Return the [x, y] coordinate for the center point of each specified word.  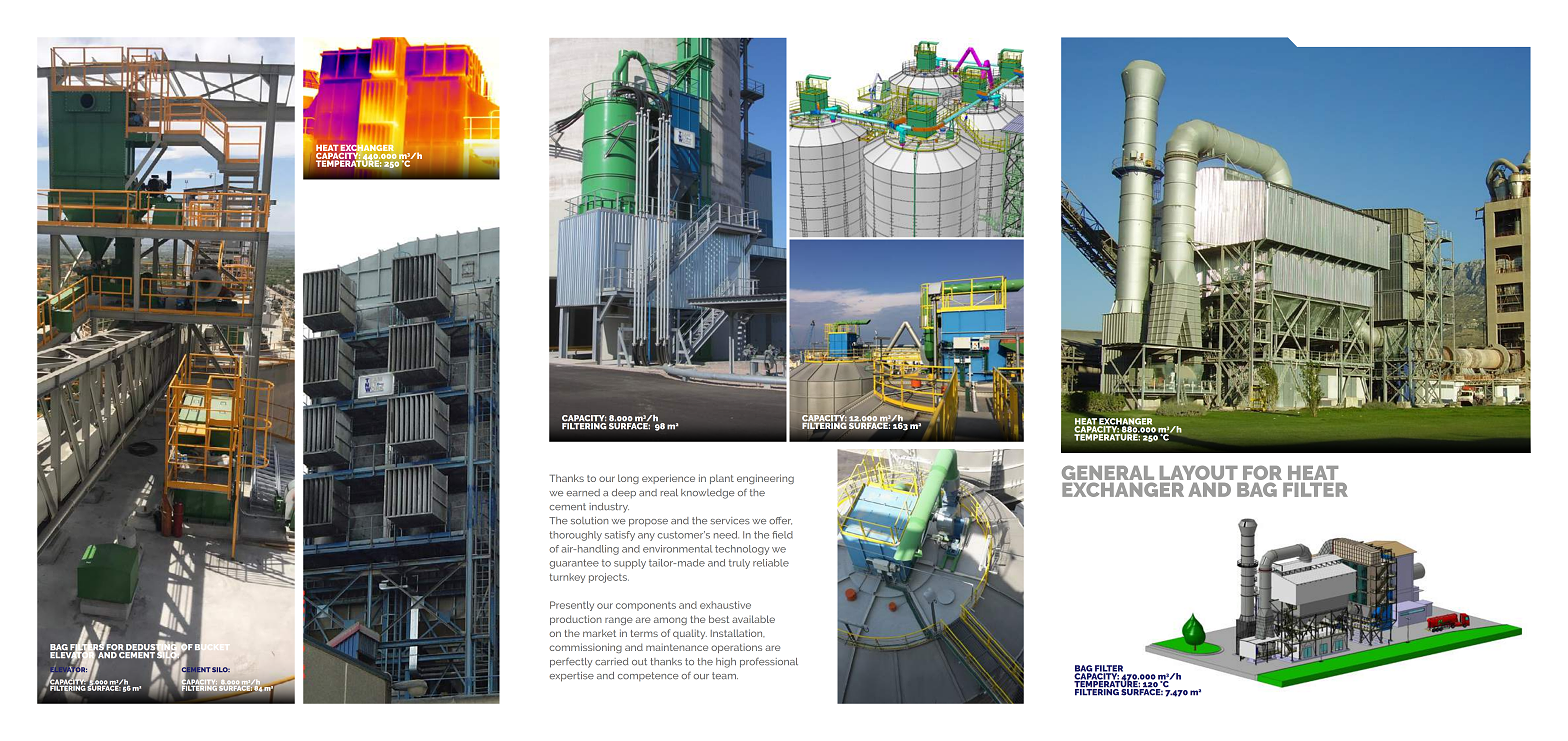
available [753, 619]
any [646, 537]
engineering [765, 479]
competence [648, 676]
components [646, 606]
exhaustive [725, 605]
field [782, 535]
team [725, 676]
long [628, 479]
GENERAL [1108, 472]
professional [769, 663]
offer [780, 520]
